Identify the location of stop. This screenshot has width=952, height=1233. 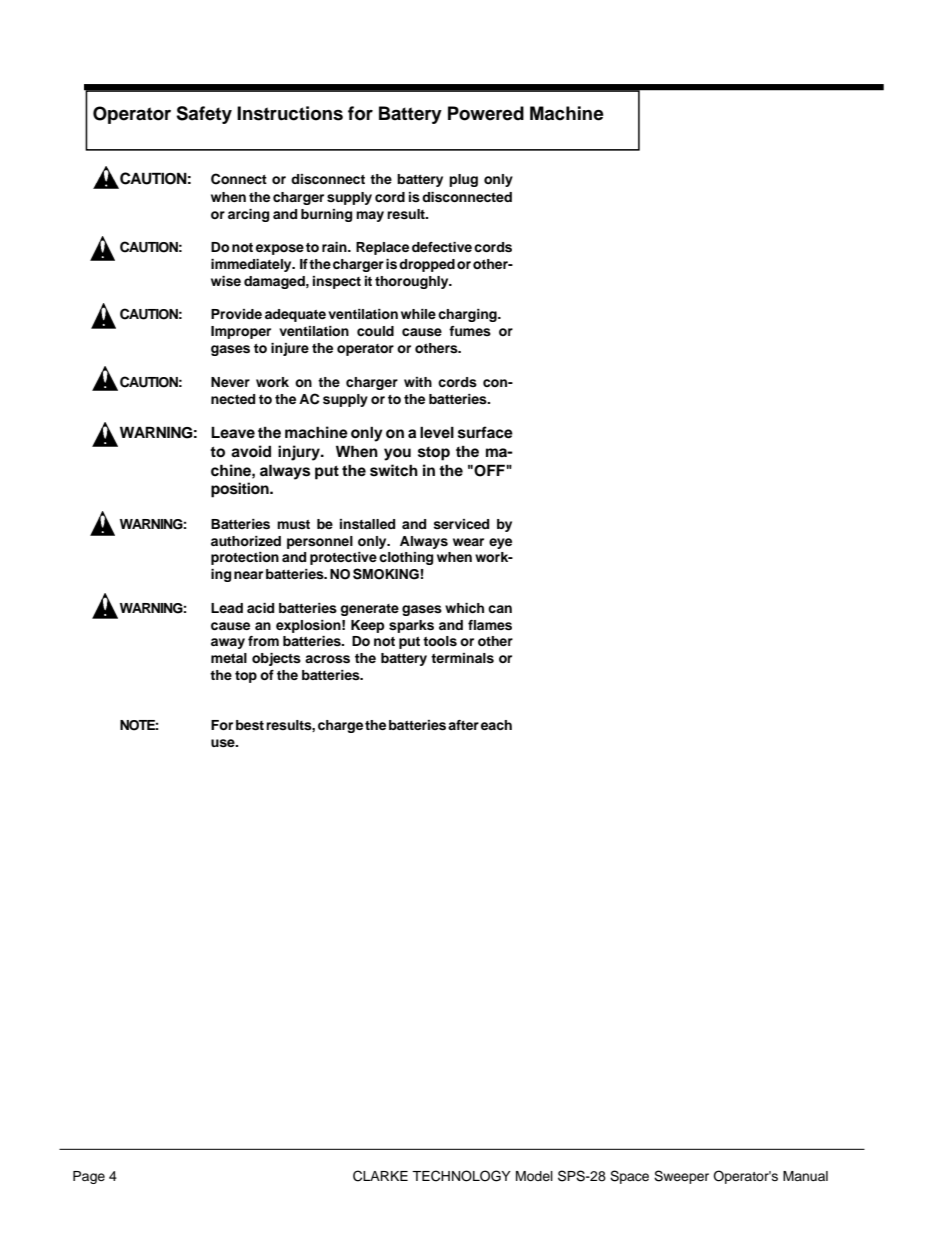
(434, 454).
